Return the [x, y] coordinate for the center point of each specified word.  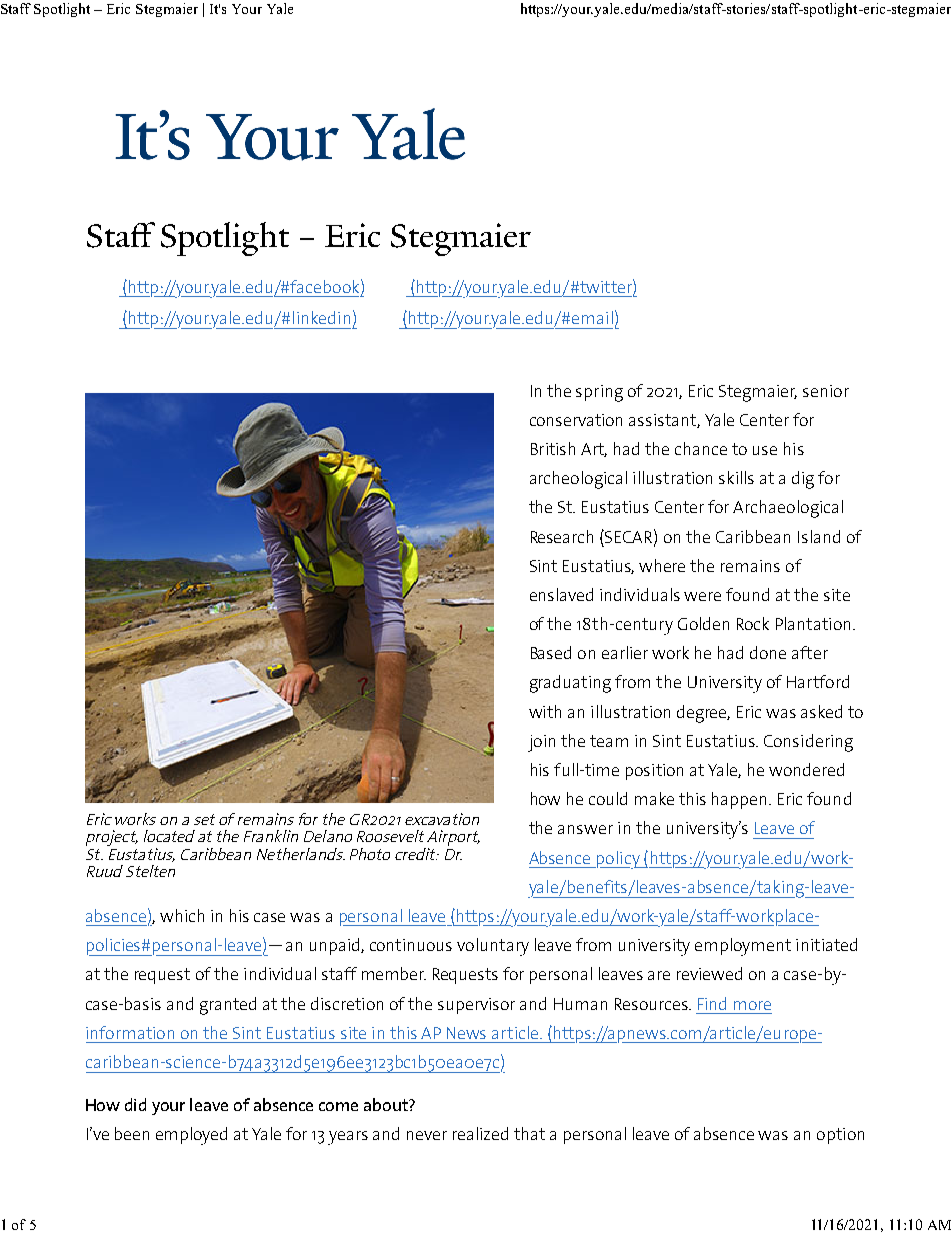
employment [743, 947]
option [840, 1136]
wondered [806, 769]
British [553, 448]
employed [191, 1136]
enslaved [561, 594]
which [182, 915]
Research [562, 536]
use [765, 450]
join [541, 743]
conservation [576, 420]
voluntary [493, 947]
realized [480, 1133]
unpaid [336, 946]
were [702, 596]
